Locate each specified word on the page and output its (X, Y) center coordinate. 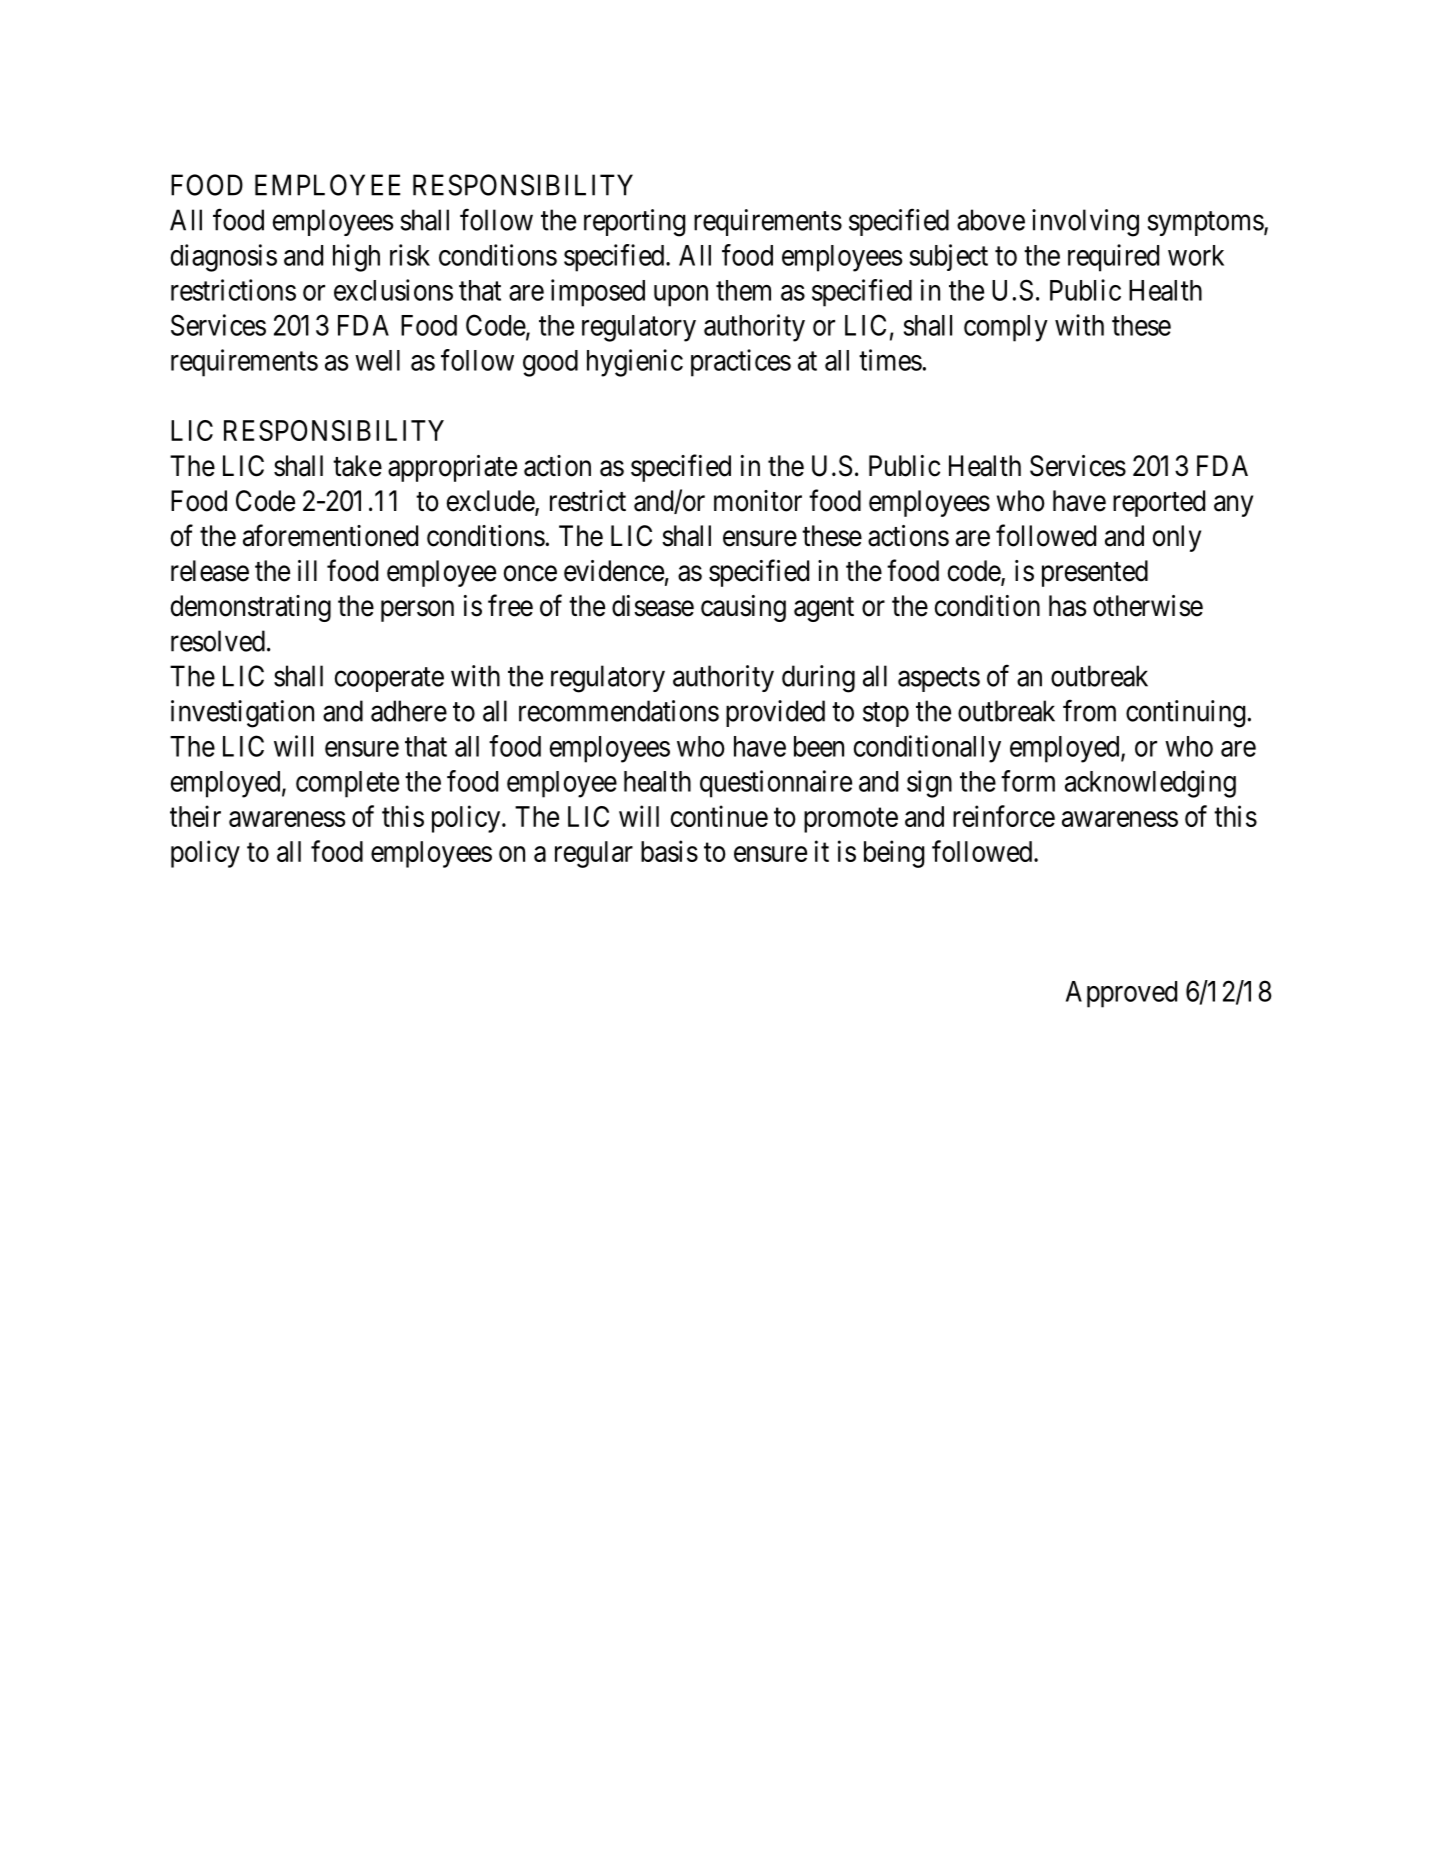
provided (775, 713)
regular (594, 854)
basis (669, 851)
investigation (242, 714)
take (357, 466)
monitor (758, 501)
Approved (1121, 994)
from (1089, 710)
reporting (635, 223)
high (356, 258)
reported (1159, 503)
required (1113, 258)
